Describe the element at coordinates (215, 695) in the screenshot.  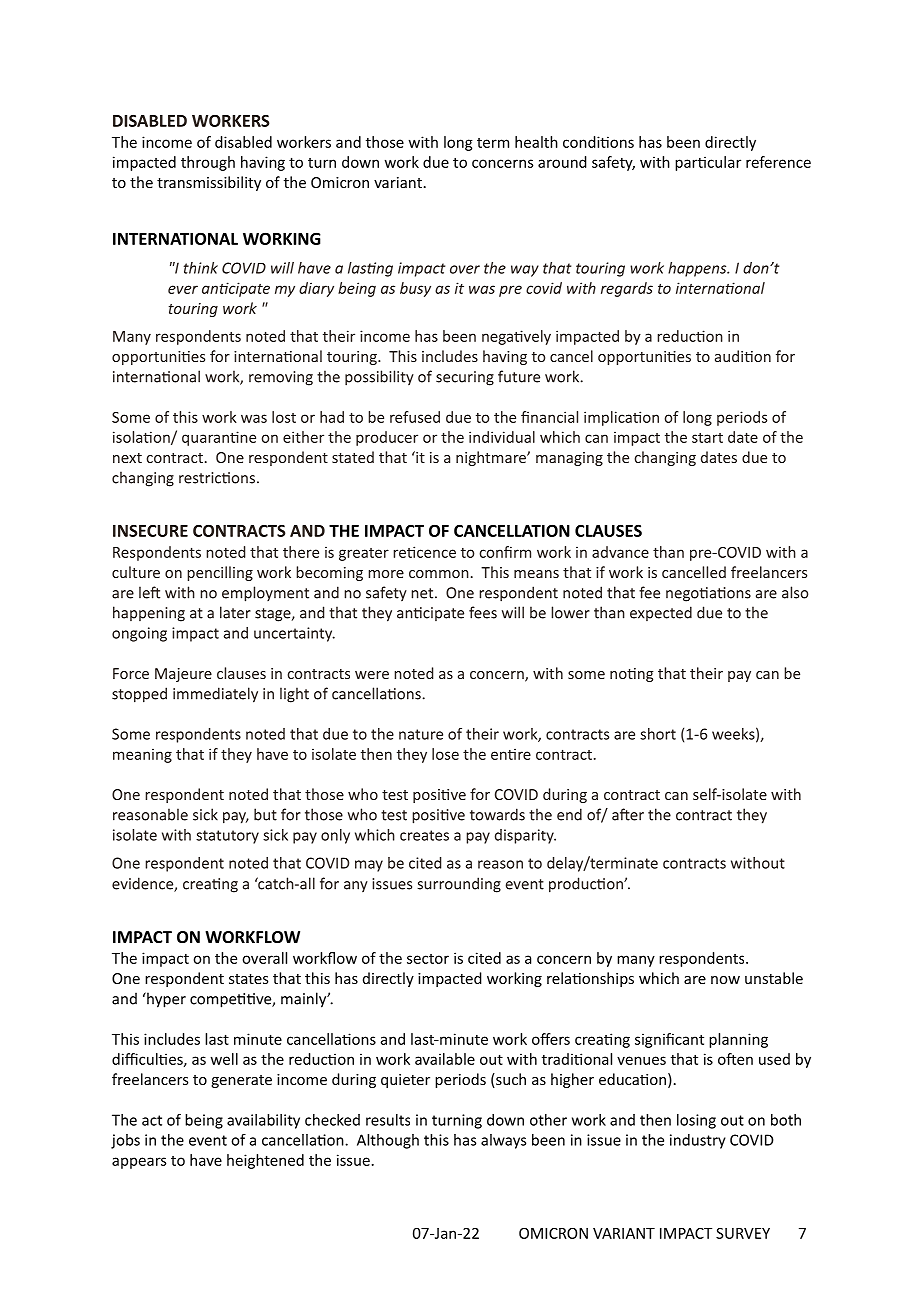
I see `immediately` at that location.
